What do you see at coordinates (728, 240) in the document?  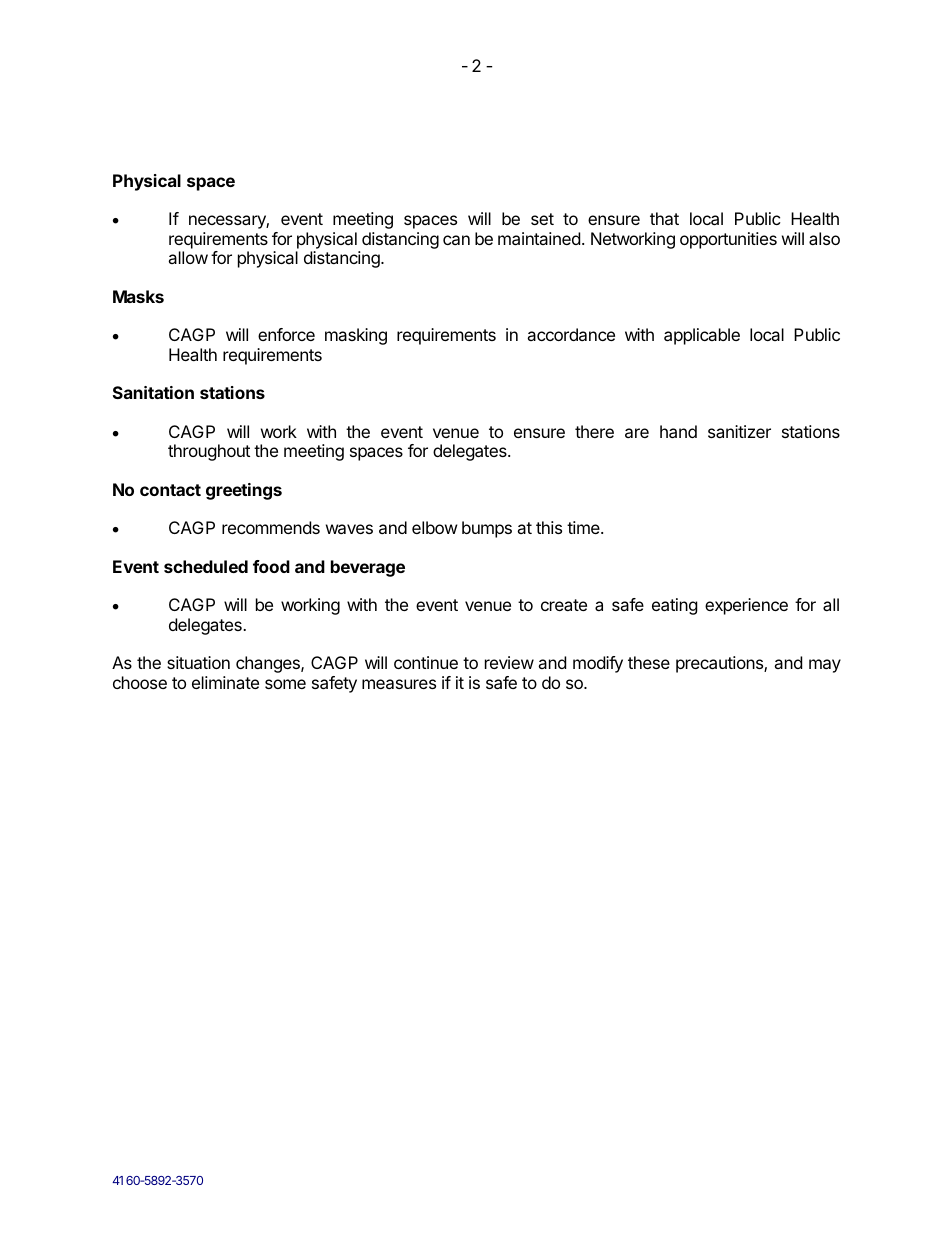 I see `opportunities` at bounding box center [728, 240].
